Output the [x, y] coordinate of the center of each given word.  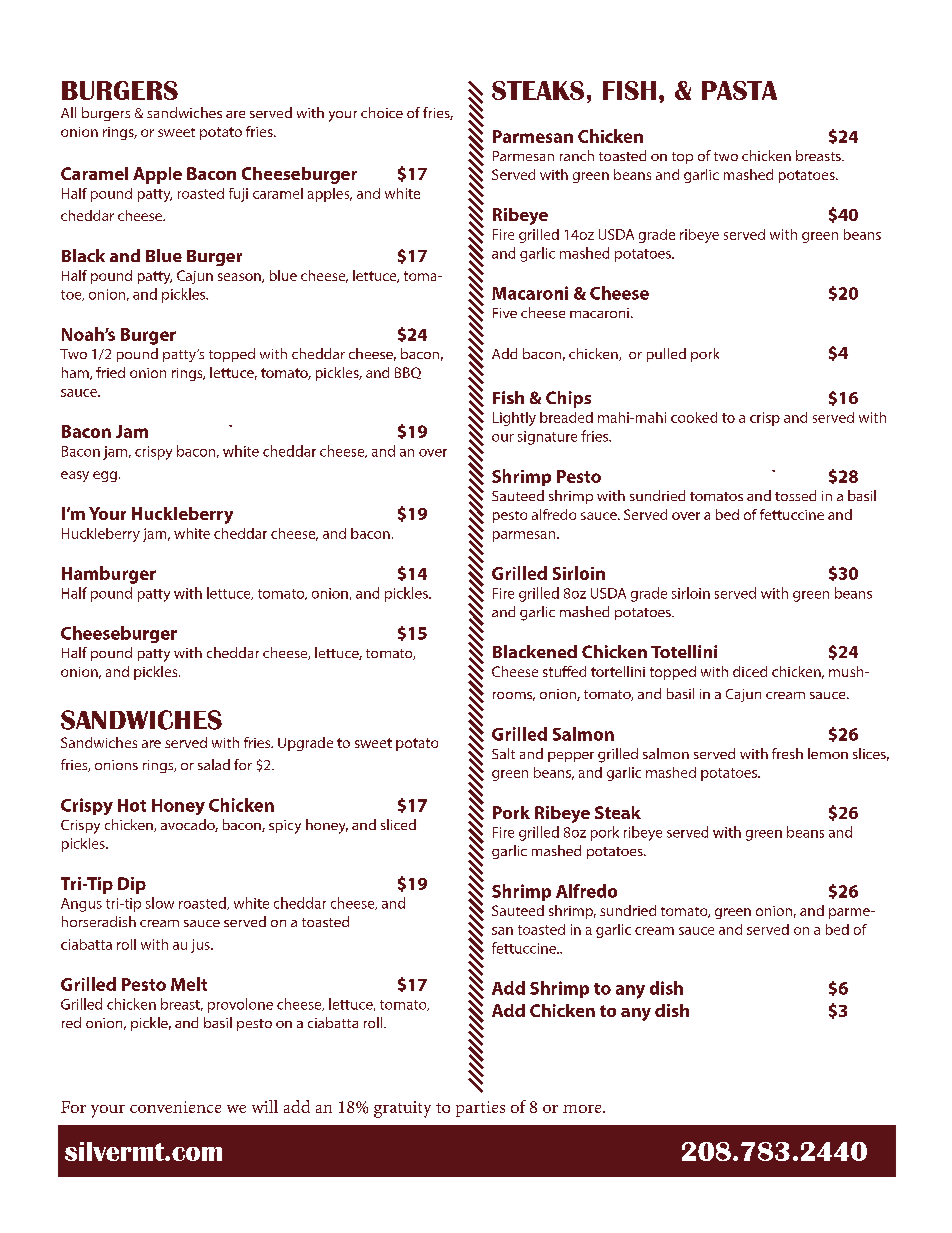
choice [382, 112]
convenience [175, 1107]
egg [105, 476]
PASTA [739, 90]
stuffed [564, 671]
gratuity [402, 1109]
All [68, 112]
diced [750, 671]
